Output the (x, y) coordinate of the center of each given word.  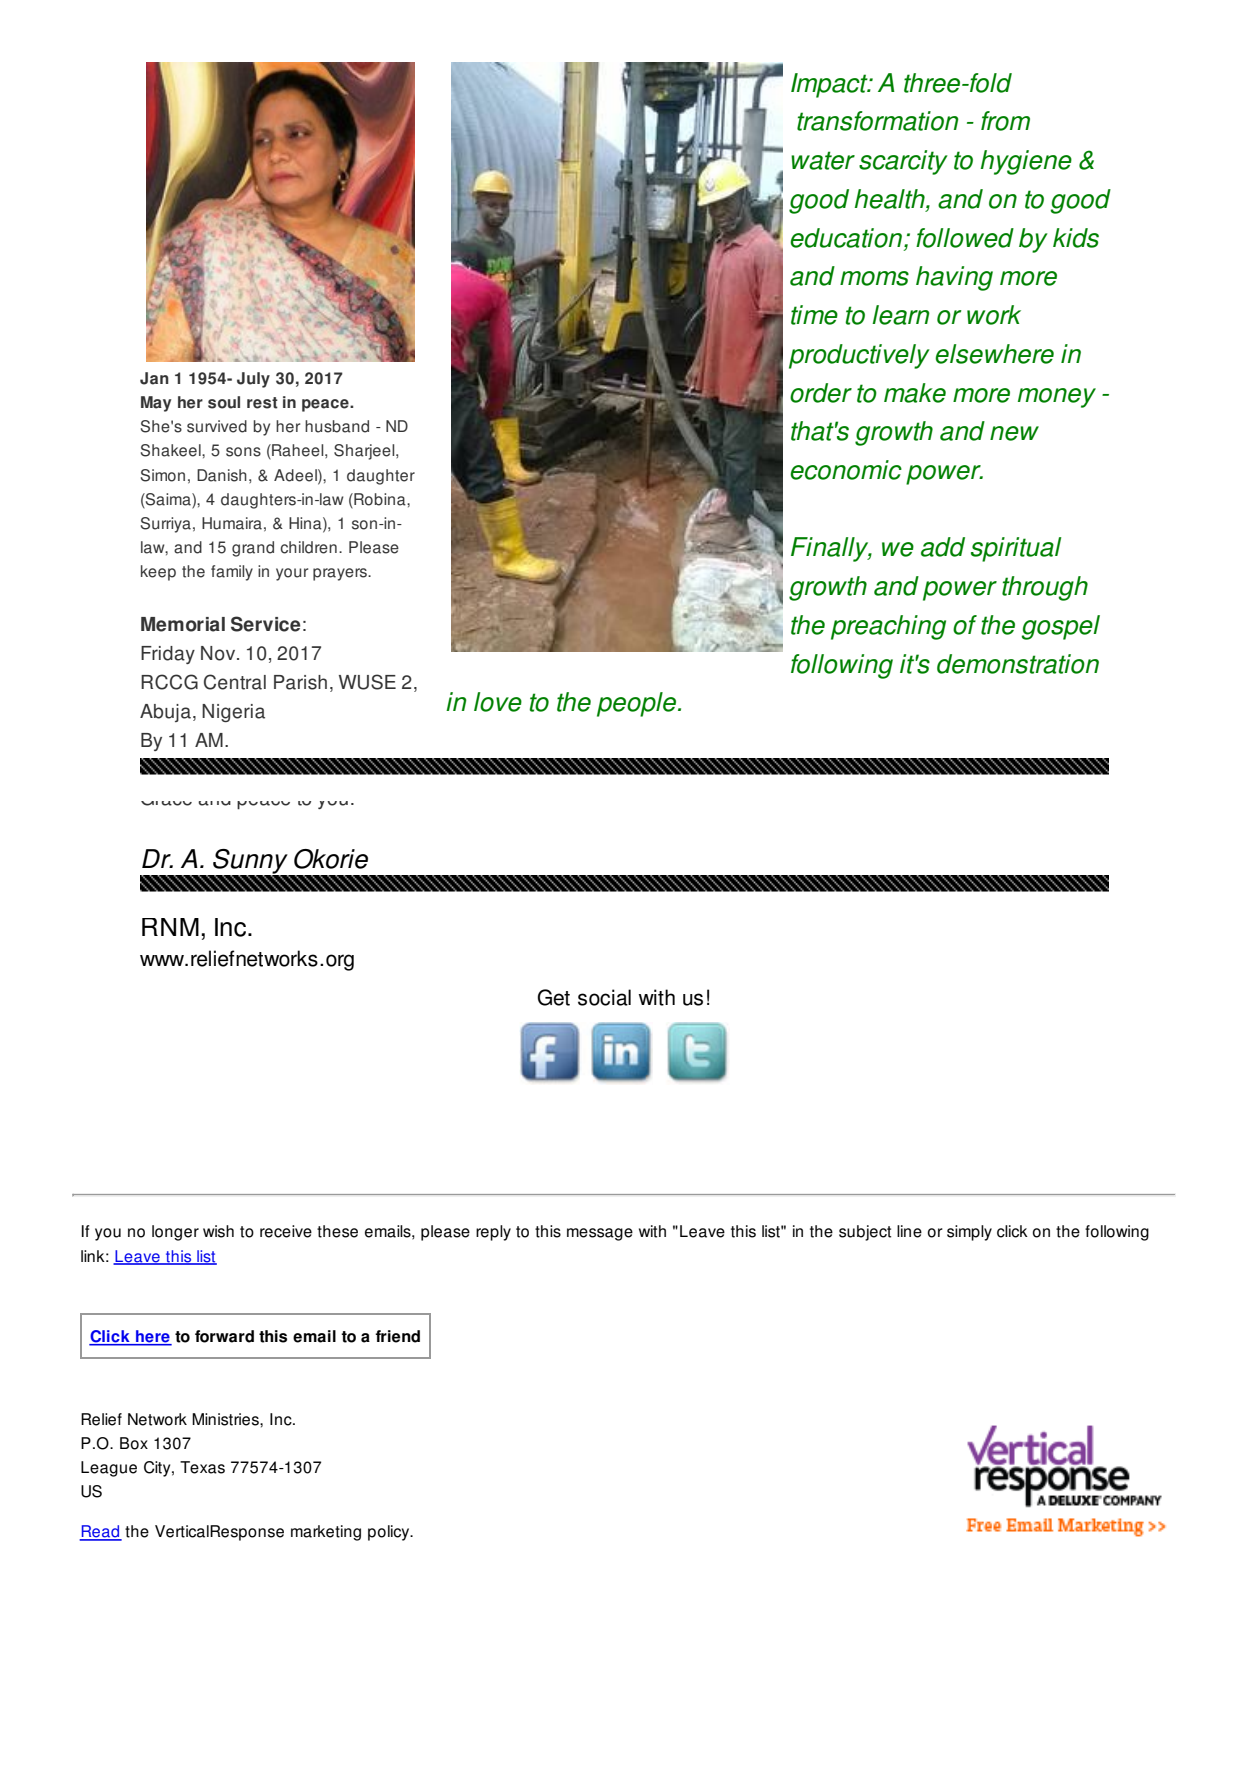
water (823, 160)
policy (390, 1533)
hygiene (1026, 162)
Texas (202, 1467)
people (638, 704)
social (604, 997)
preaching (888, 627)
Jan (154, 378)
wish (218, 1231)
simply (969, 1233)
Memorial (183, 624)
